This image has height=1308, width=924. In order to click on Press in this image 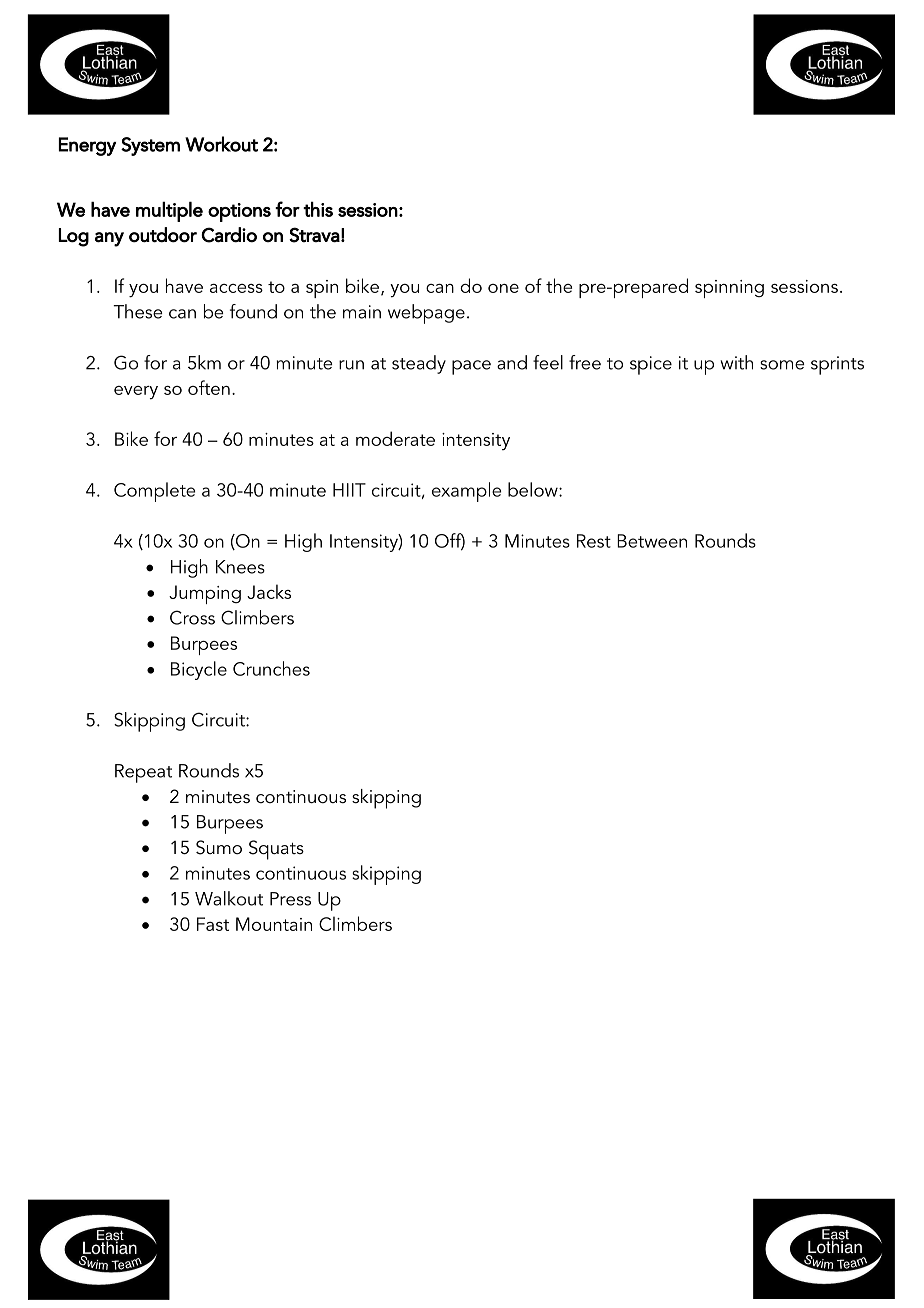, I will do `click(290, 899)`.
